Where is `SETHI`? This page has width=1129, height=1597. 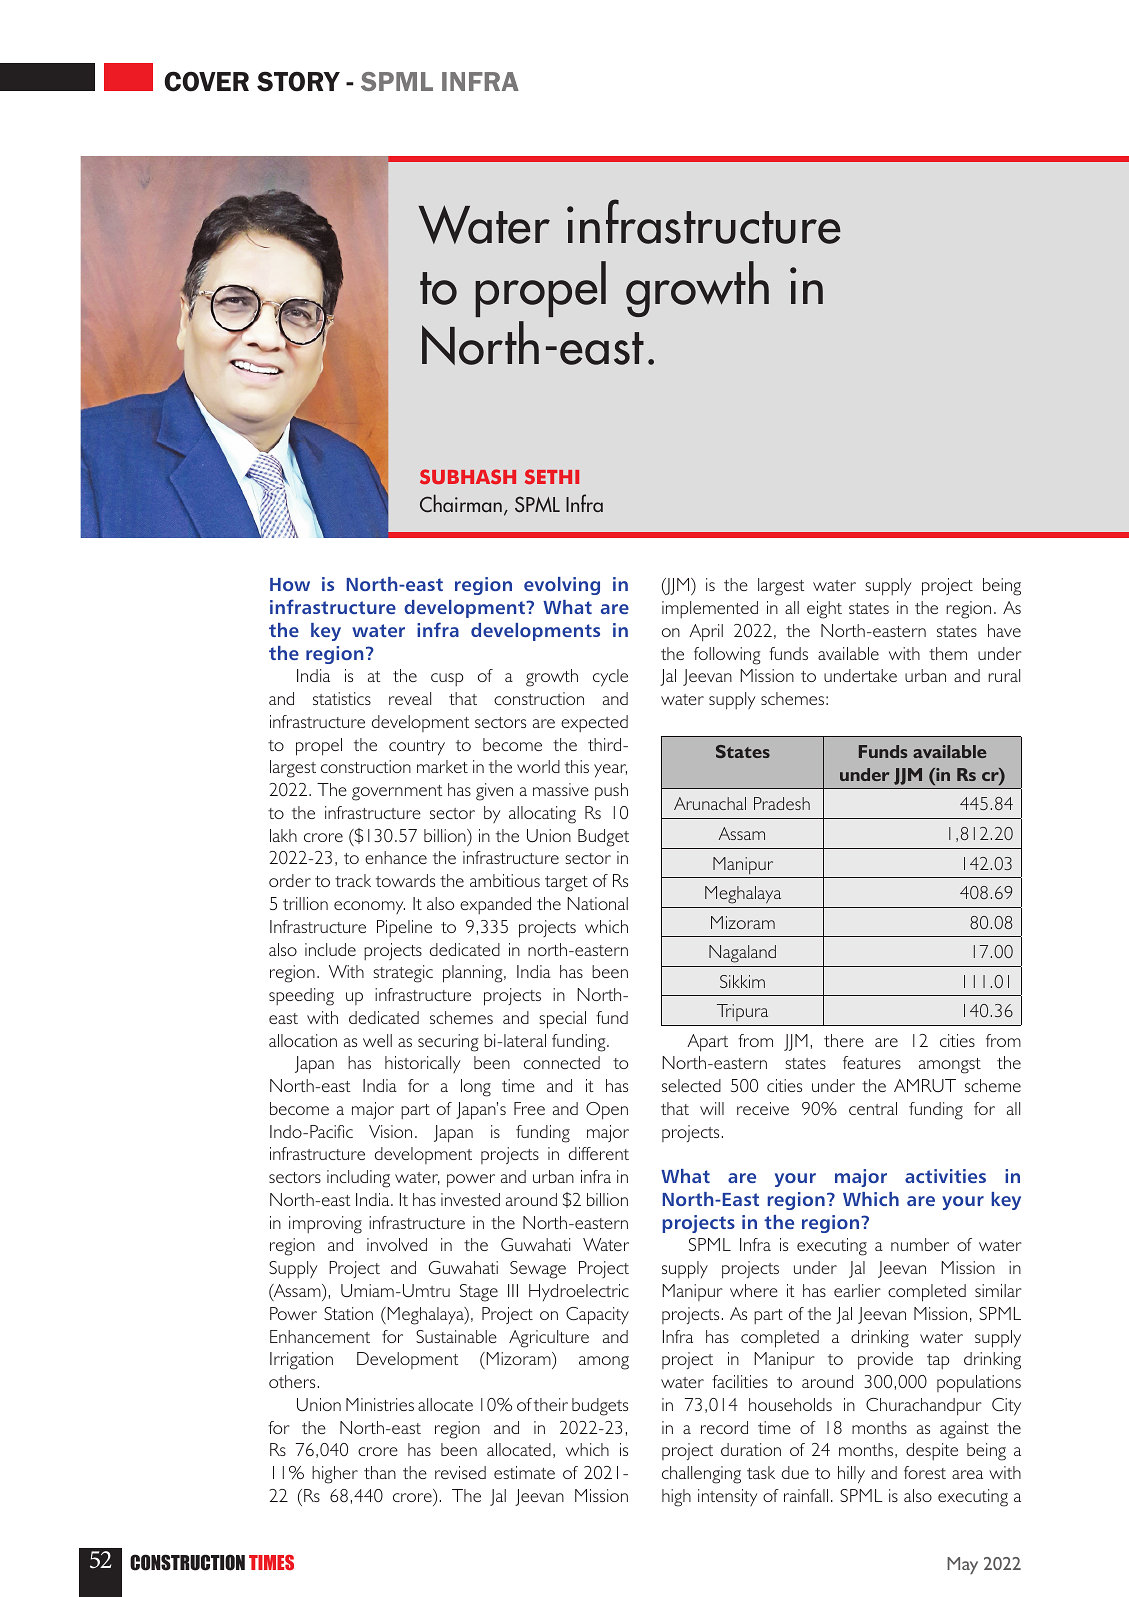
SETHI is located at coordinates (552, 476).
